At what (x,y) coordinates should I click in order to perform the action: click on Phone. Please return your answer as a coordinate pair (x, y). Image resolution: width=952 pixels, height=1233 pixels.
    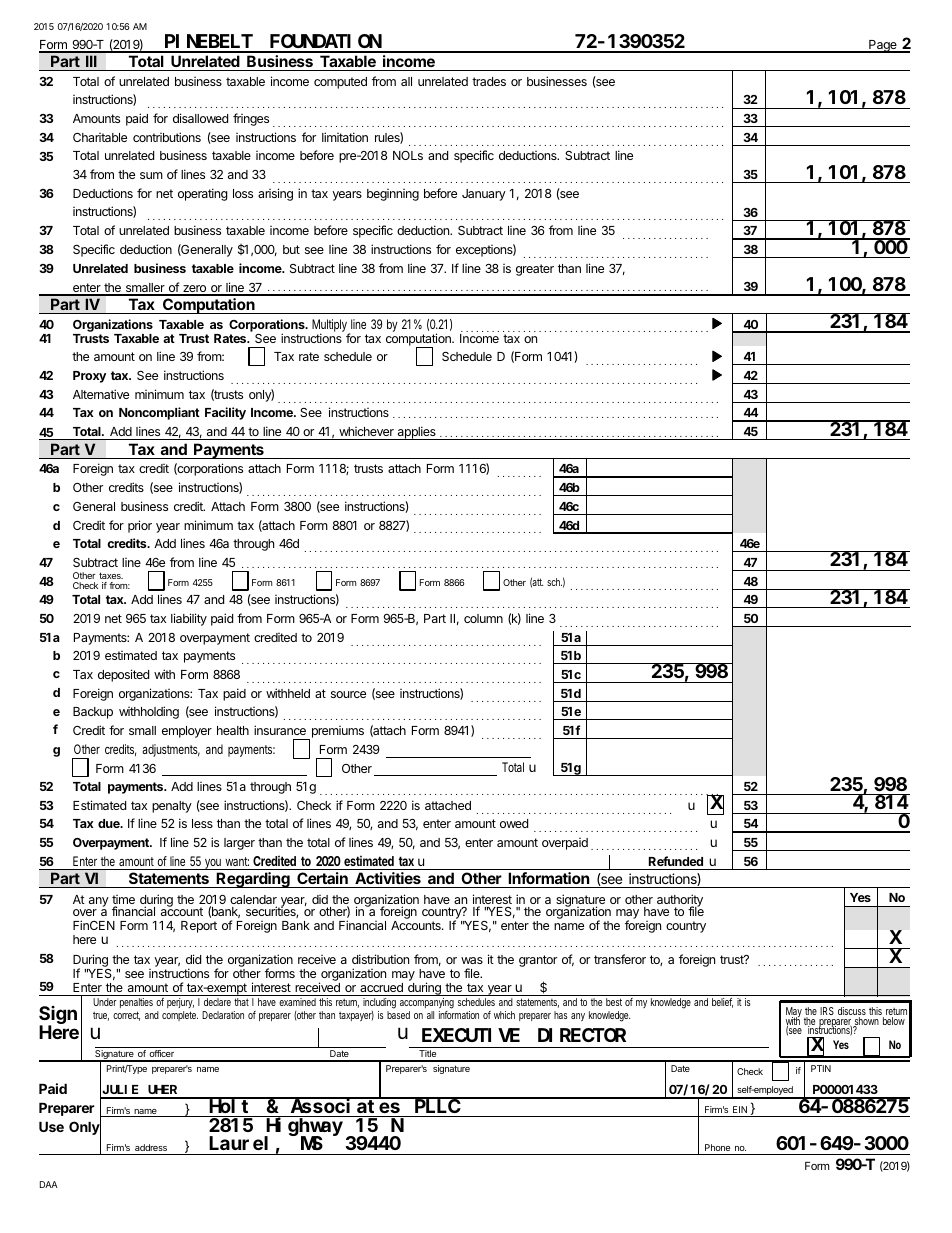
    Looking at the image, I should click on (717, 1147).
